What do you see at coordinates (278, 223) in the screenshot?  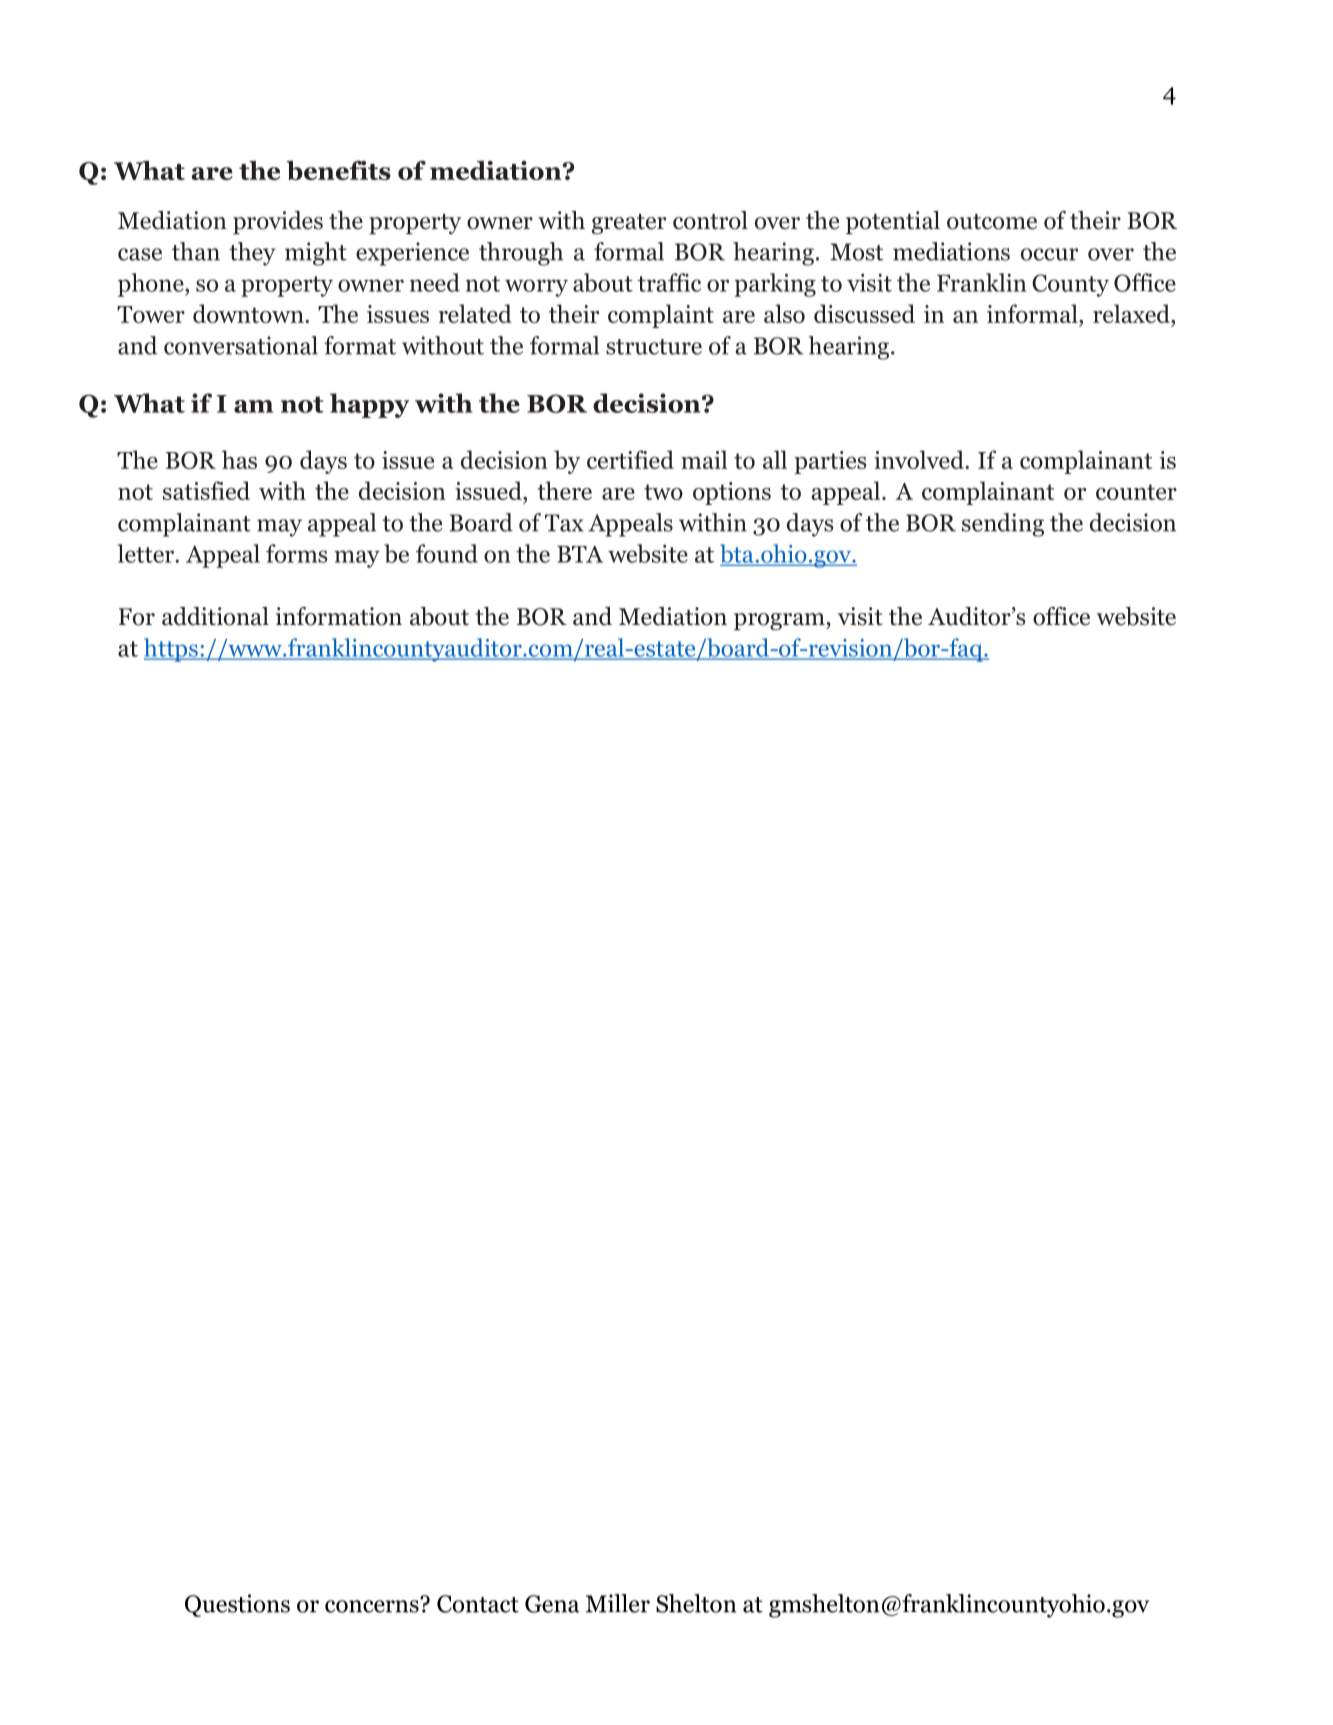 I see `provides` at bounding box center [278, 223].
